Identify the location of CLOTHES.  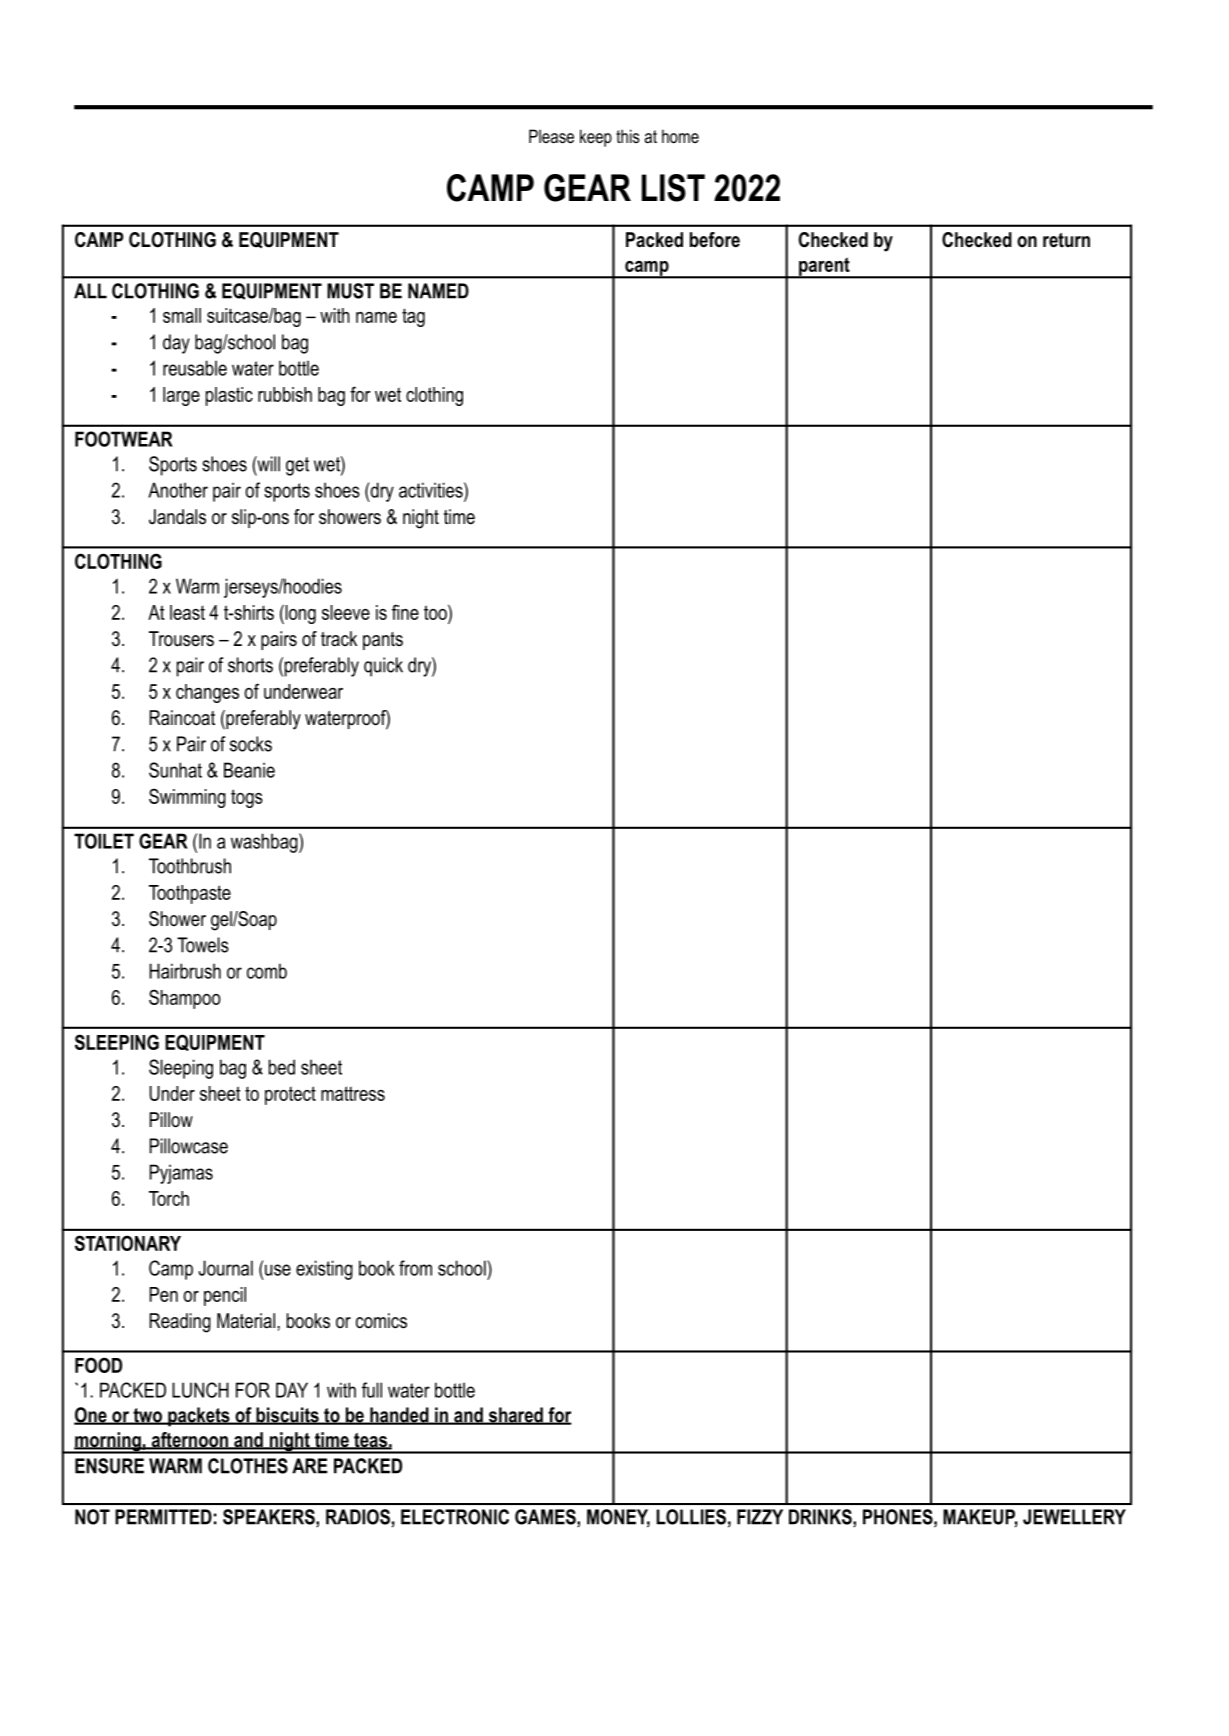
(248, 1466).
